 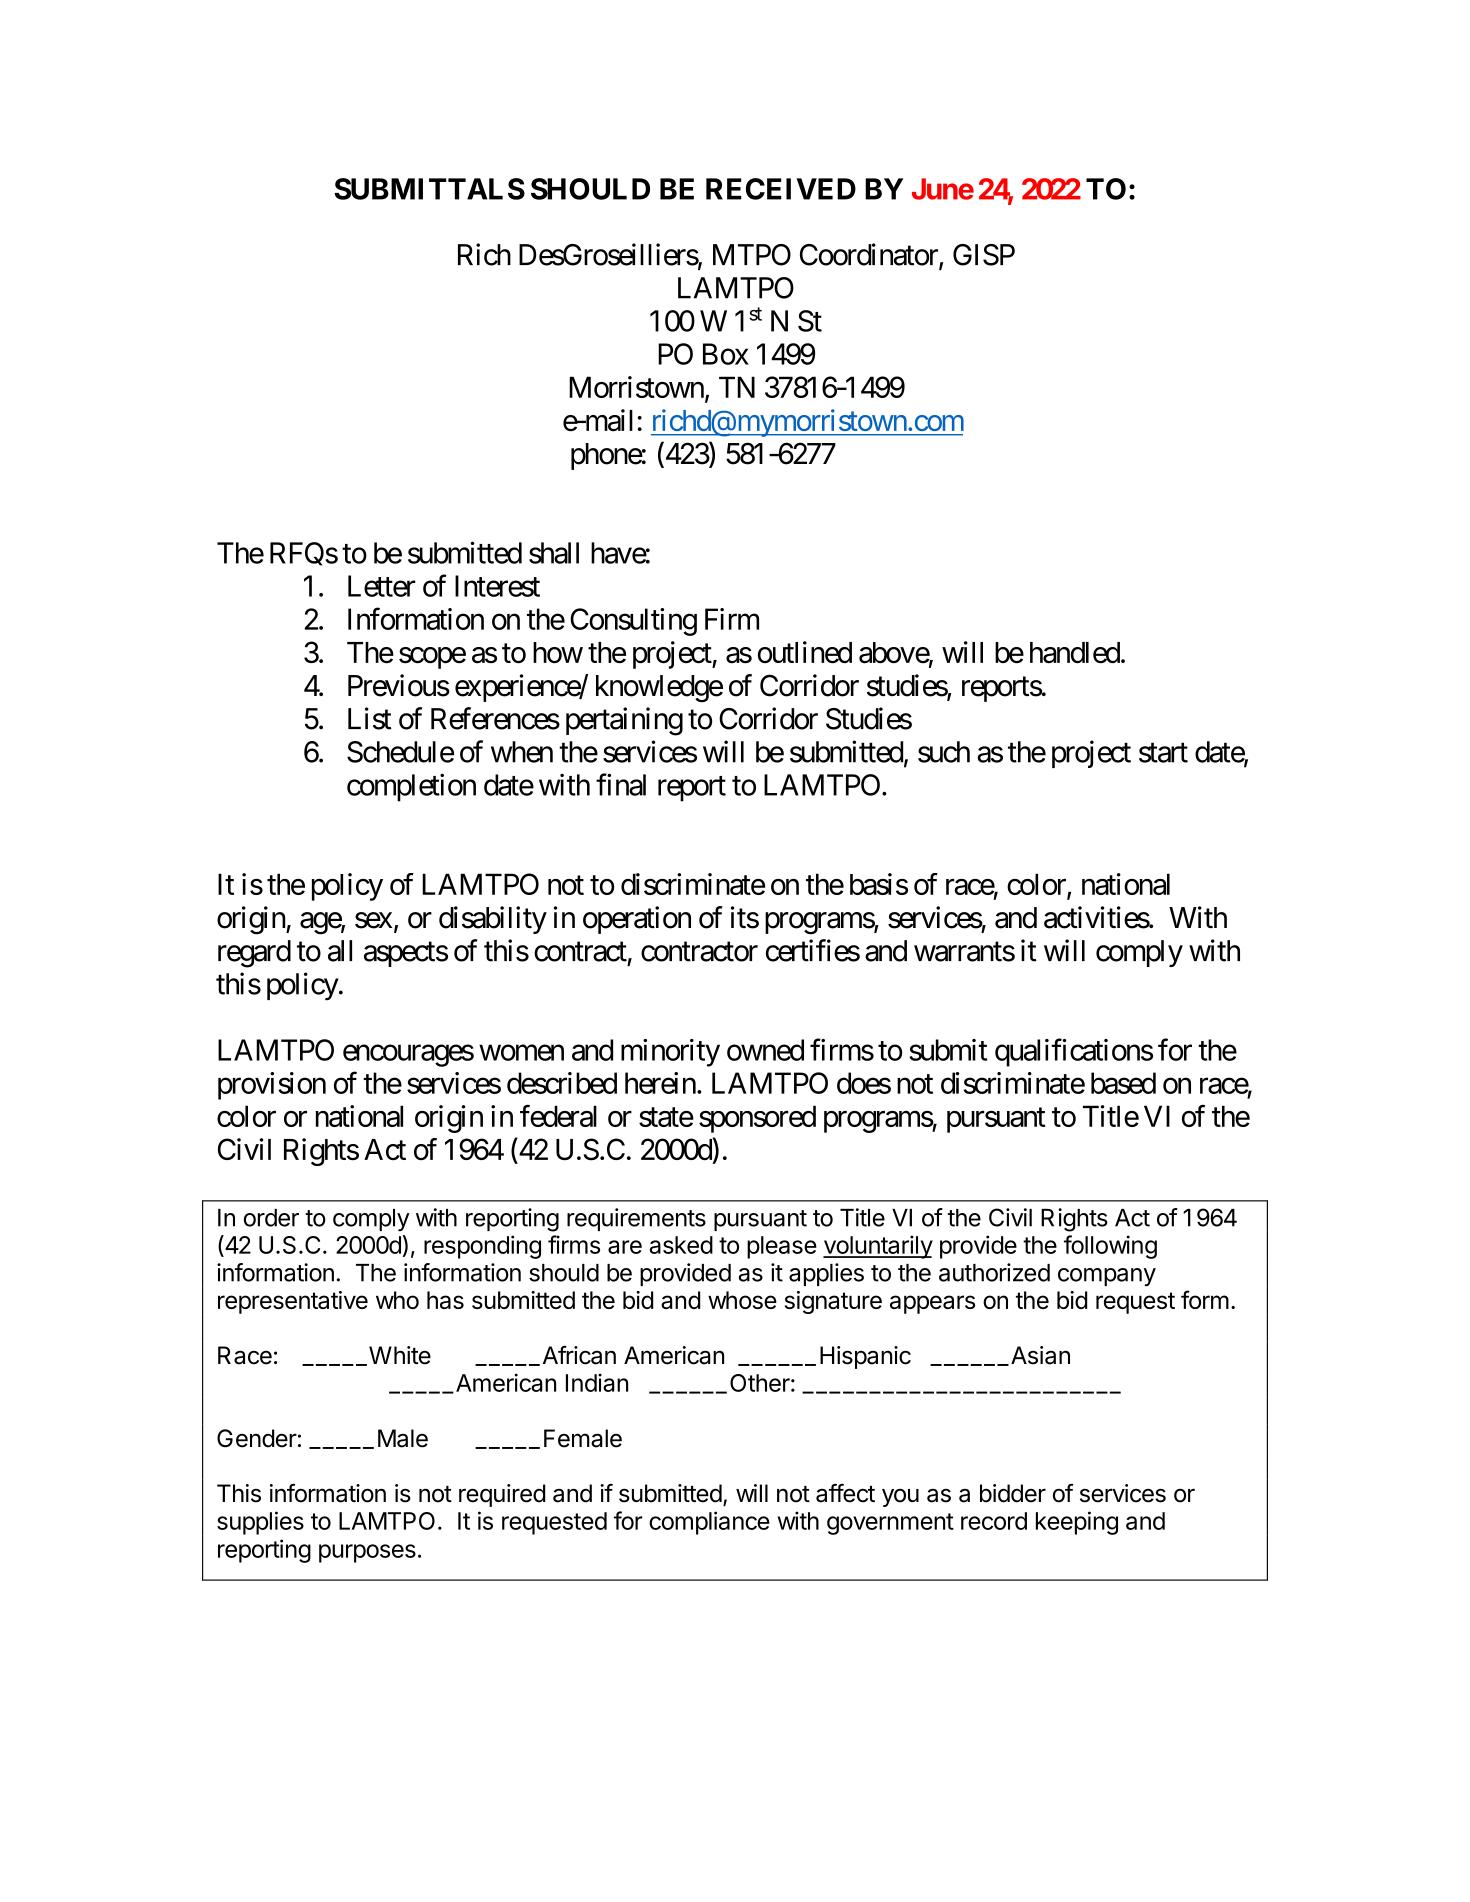 I want to click on handled, so click(x=1075, y=653).
